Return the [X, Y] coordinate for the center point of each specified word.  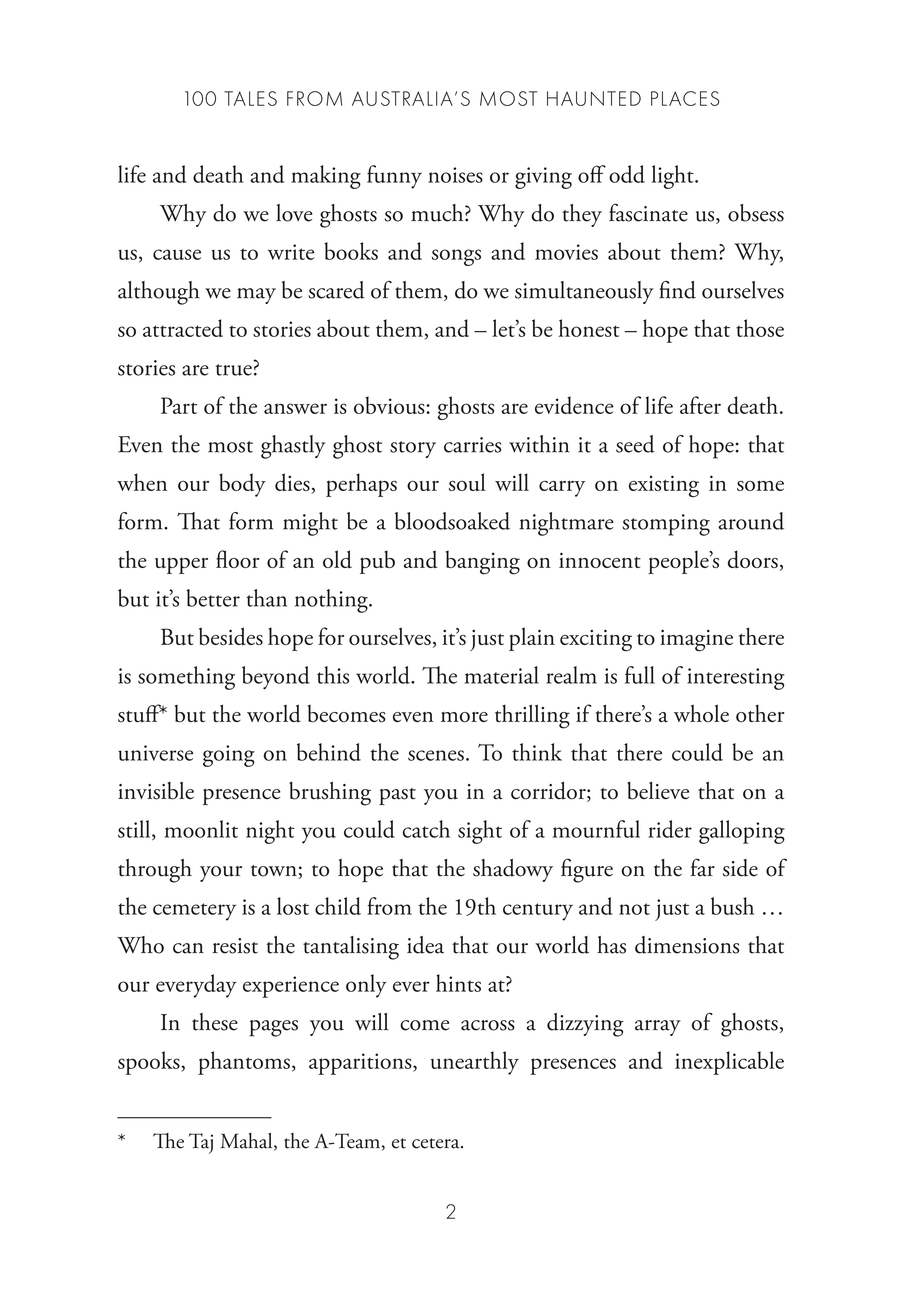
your [221, 874]
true [234, 370]
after [700, 405]
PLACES [685, 98]
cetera [437, 1143]
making [326, 177]
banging [483, 562]
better [213, 598]
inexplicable [729, 1063]
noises [455, 175]
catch [426, 829]
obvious [390, 405]
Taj [201, 1143]
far [703, 867]
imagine [696, 640]
